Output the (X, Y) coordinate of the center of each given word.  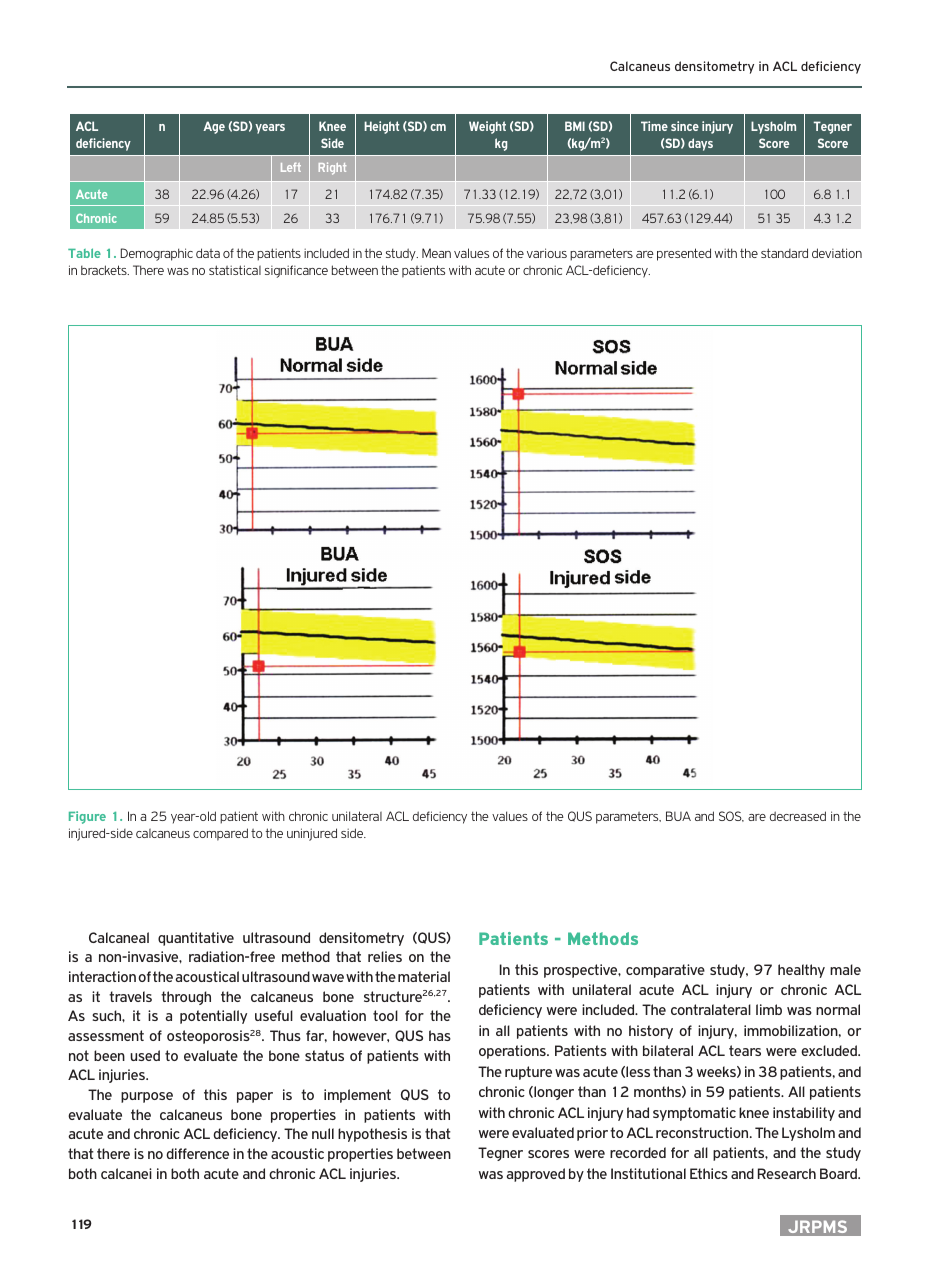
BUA (678, 816)
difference (197, 1153)
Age (214, 127)
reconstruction (703, 1132)
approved (535, 1175)
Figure (87, 817)
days (700, 144)
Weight (487, 127)
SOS (731, 816)
